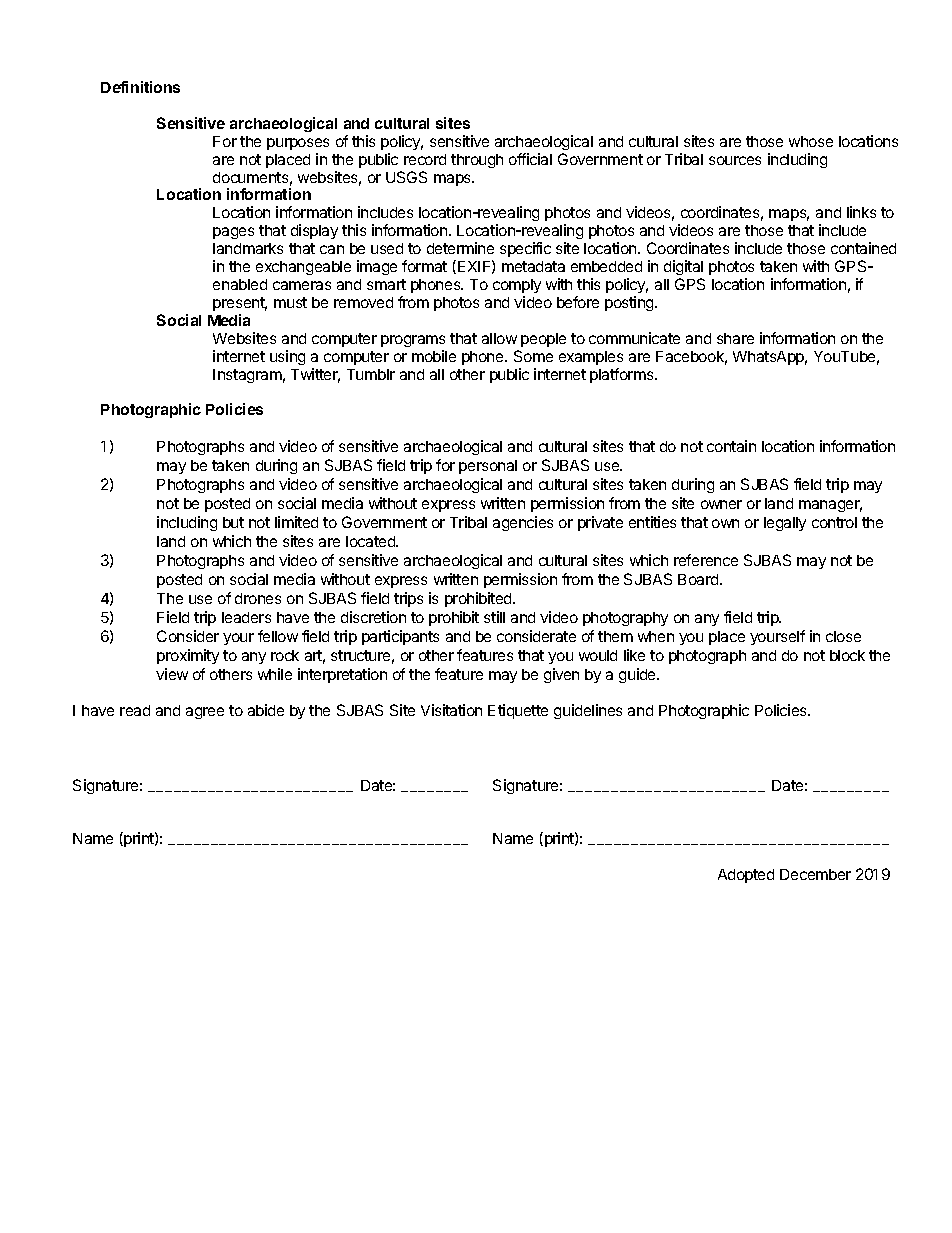 This screenshot has height=1233, width=952. I want to click on Definitions, so click(140, 87).
